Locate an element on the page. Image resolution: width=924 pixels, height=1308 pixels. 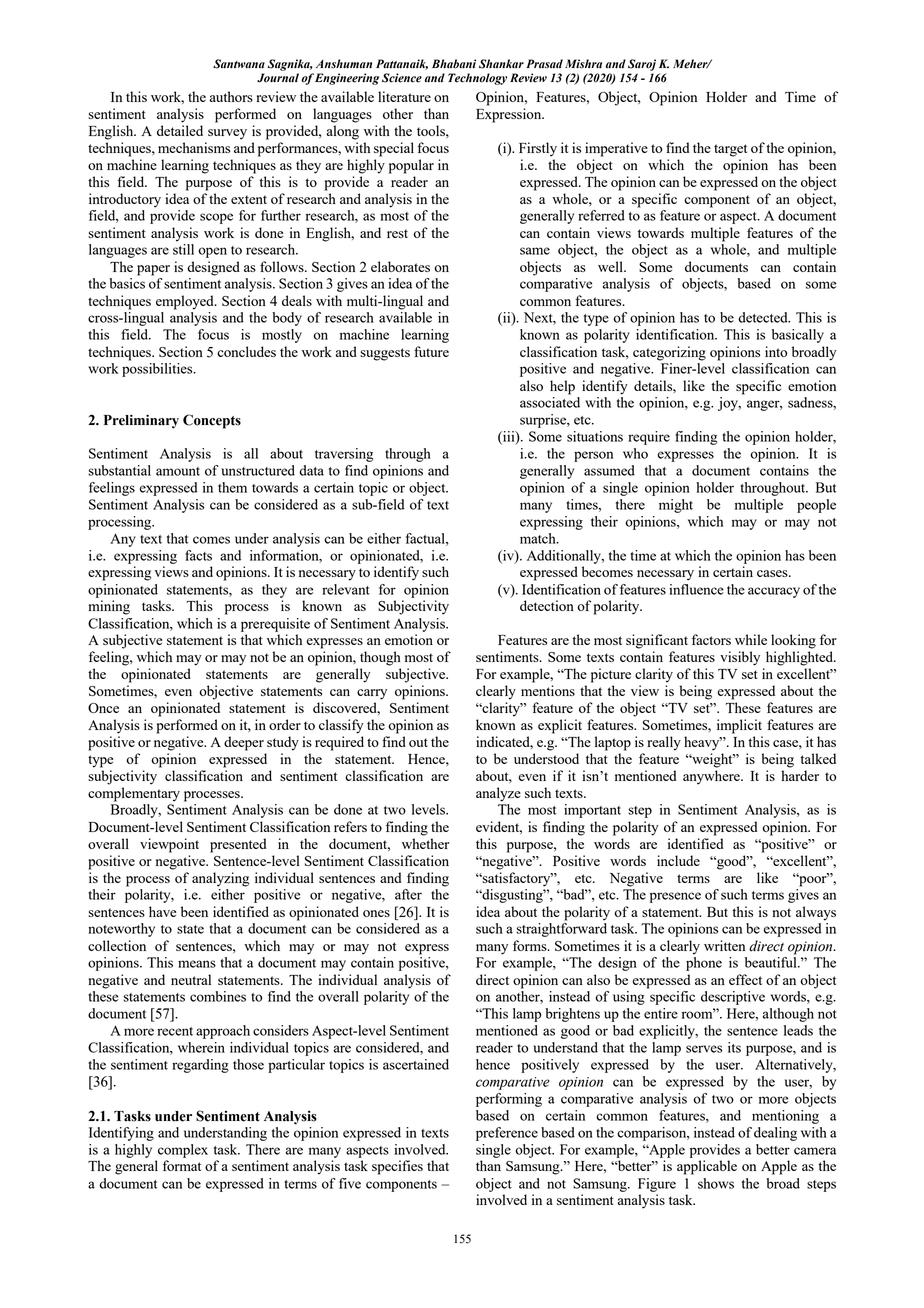
target is located at coordinates (730, 150).
